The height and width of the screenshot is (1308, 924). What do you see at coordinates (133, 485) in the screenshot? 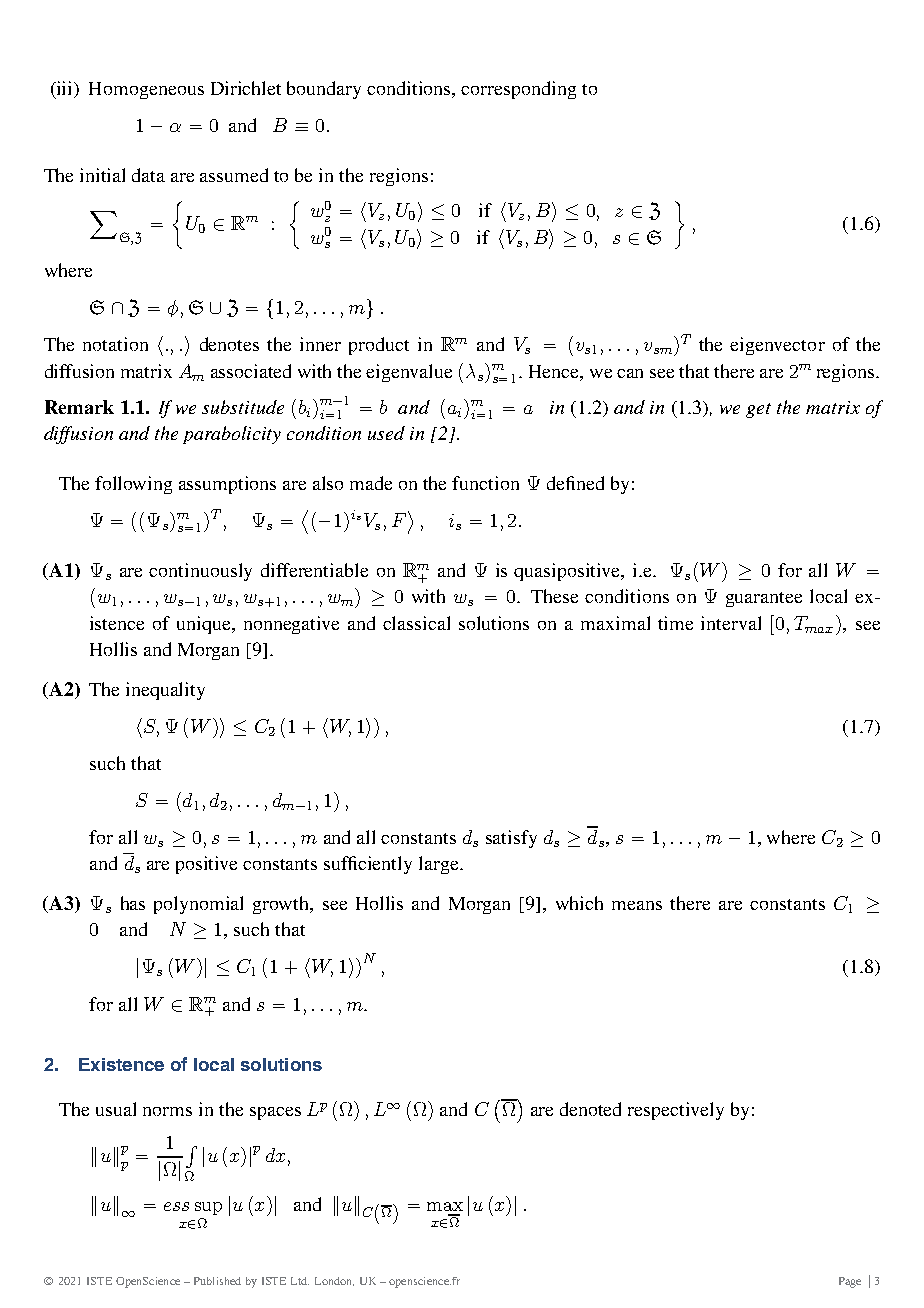
I see `following` at bounding box center [133, 485].
